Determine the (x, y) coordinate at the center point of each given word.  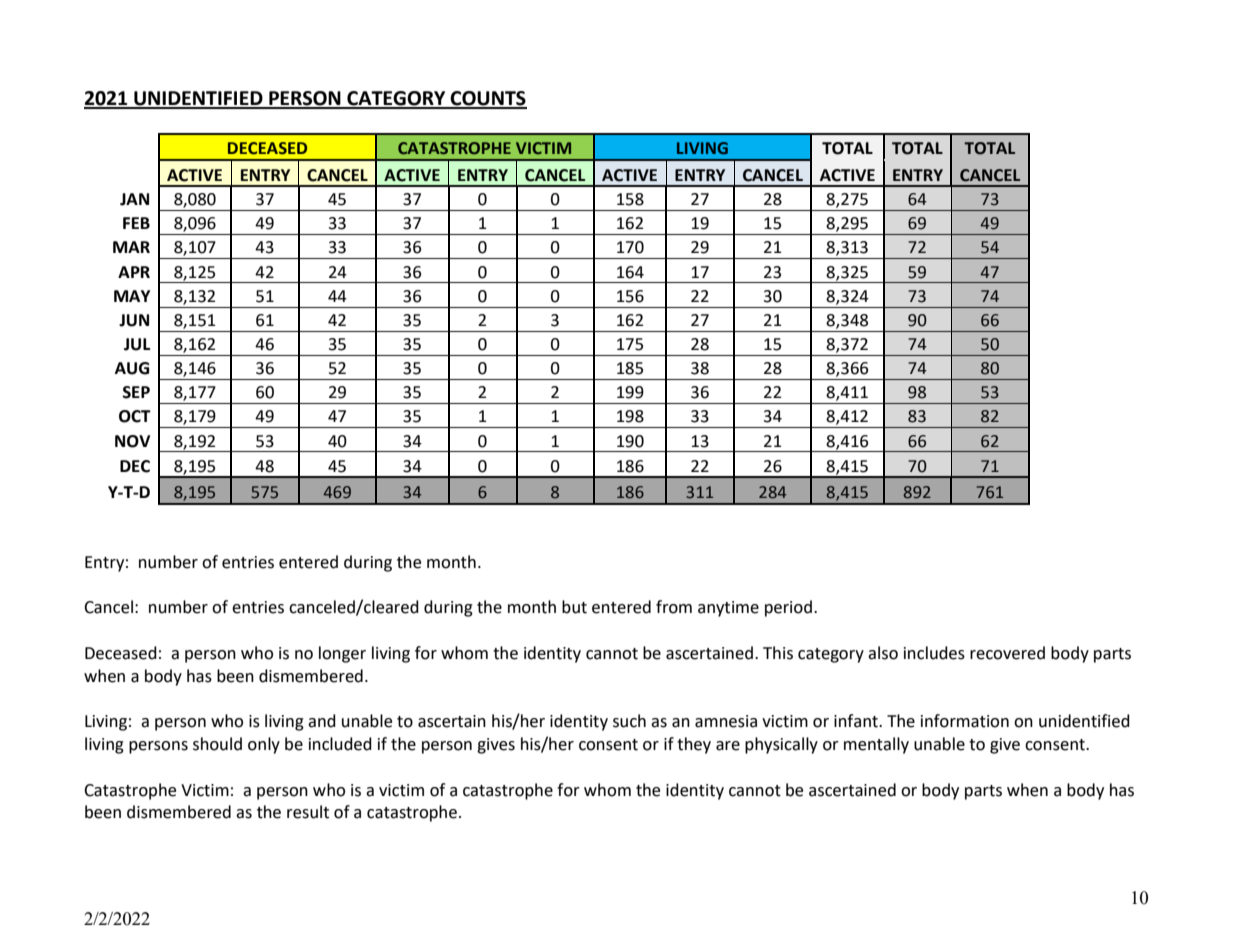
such (629, 721)
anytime (728, 609)
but (574, 607)
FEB (136, 223)
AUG (132, 368)
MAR (131, 247)
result (308, 812)
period (788, 608)
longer (342, 654)
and (322, 721)
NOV (132, 441)
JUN (134, 320)
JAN (134, 199)
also (883, 653)
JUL (137, 344)
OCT (135, 416)
